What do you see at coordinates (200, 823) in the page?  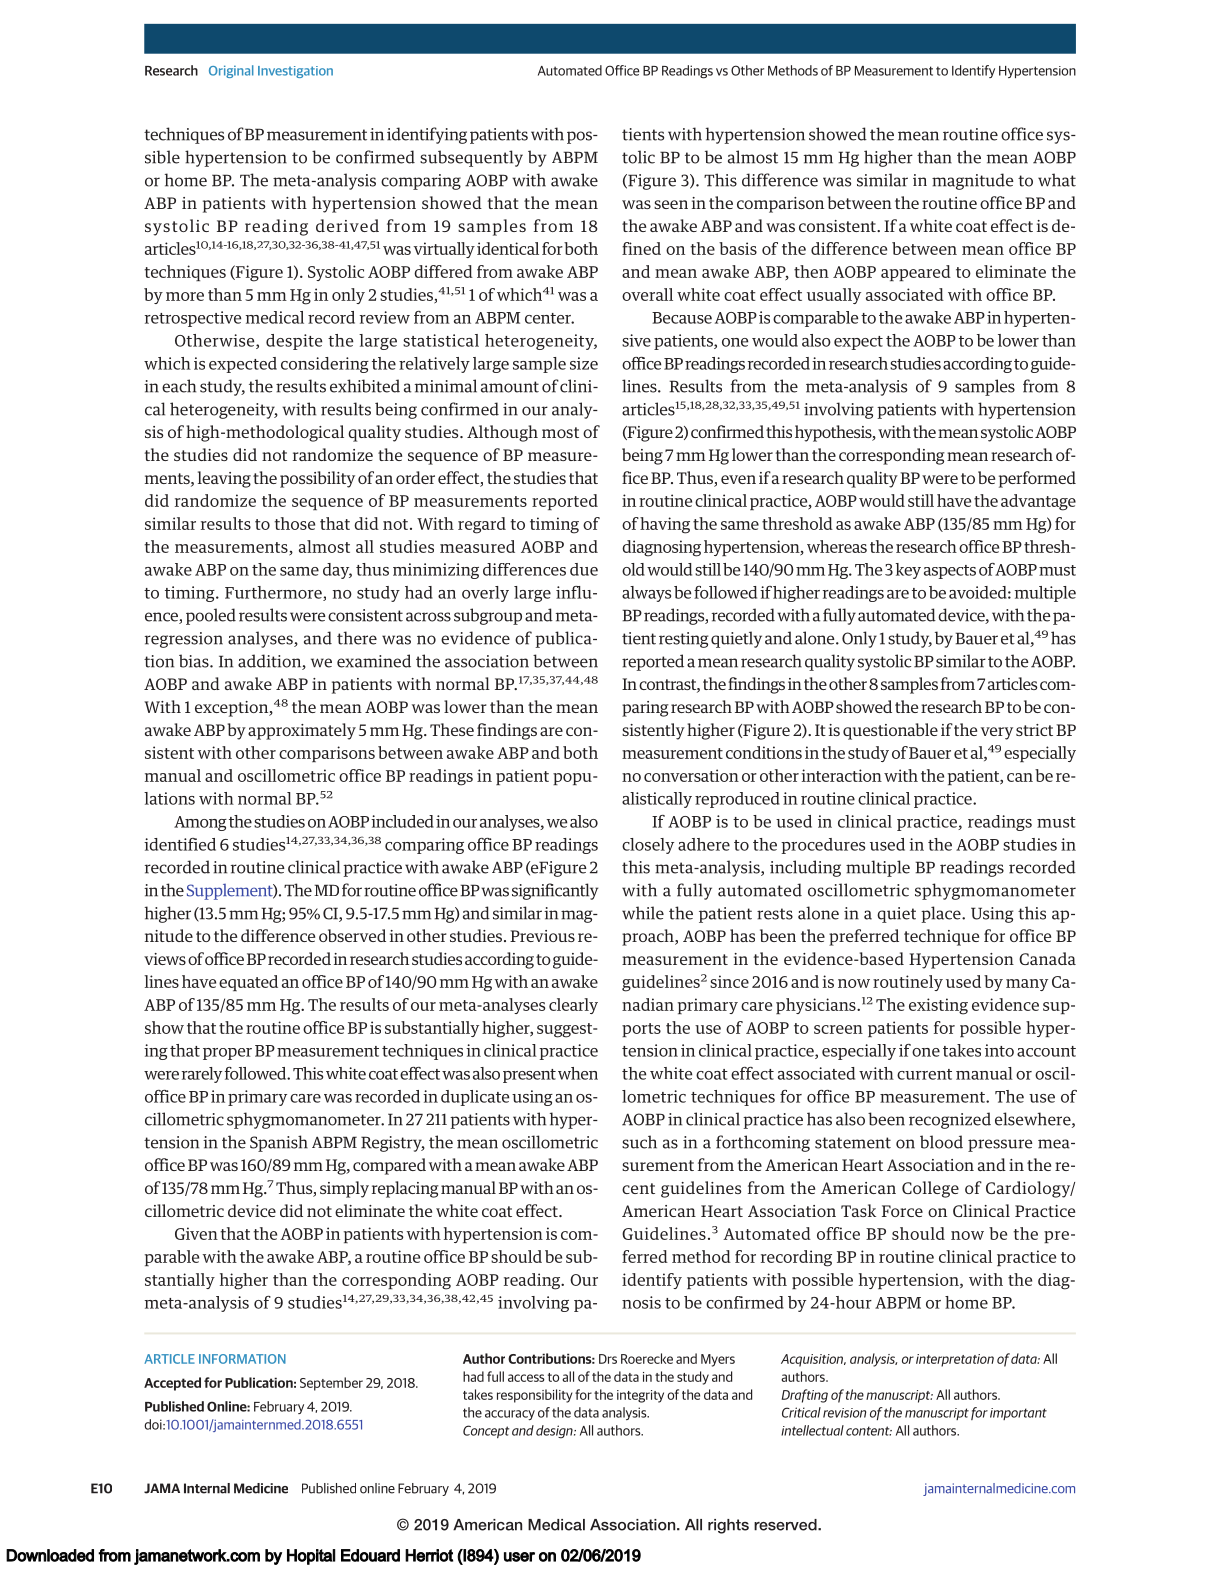 I see `Among` at bounding box center [200, 823].
